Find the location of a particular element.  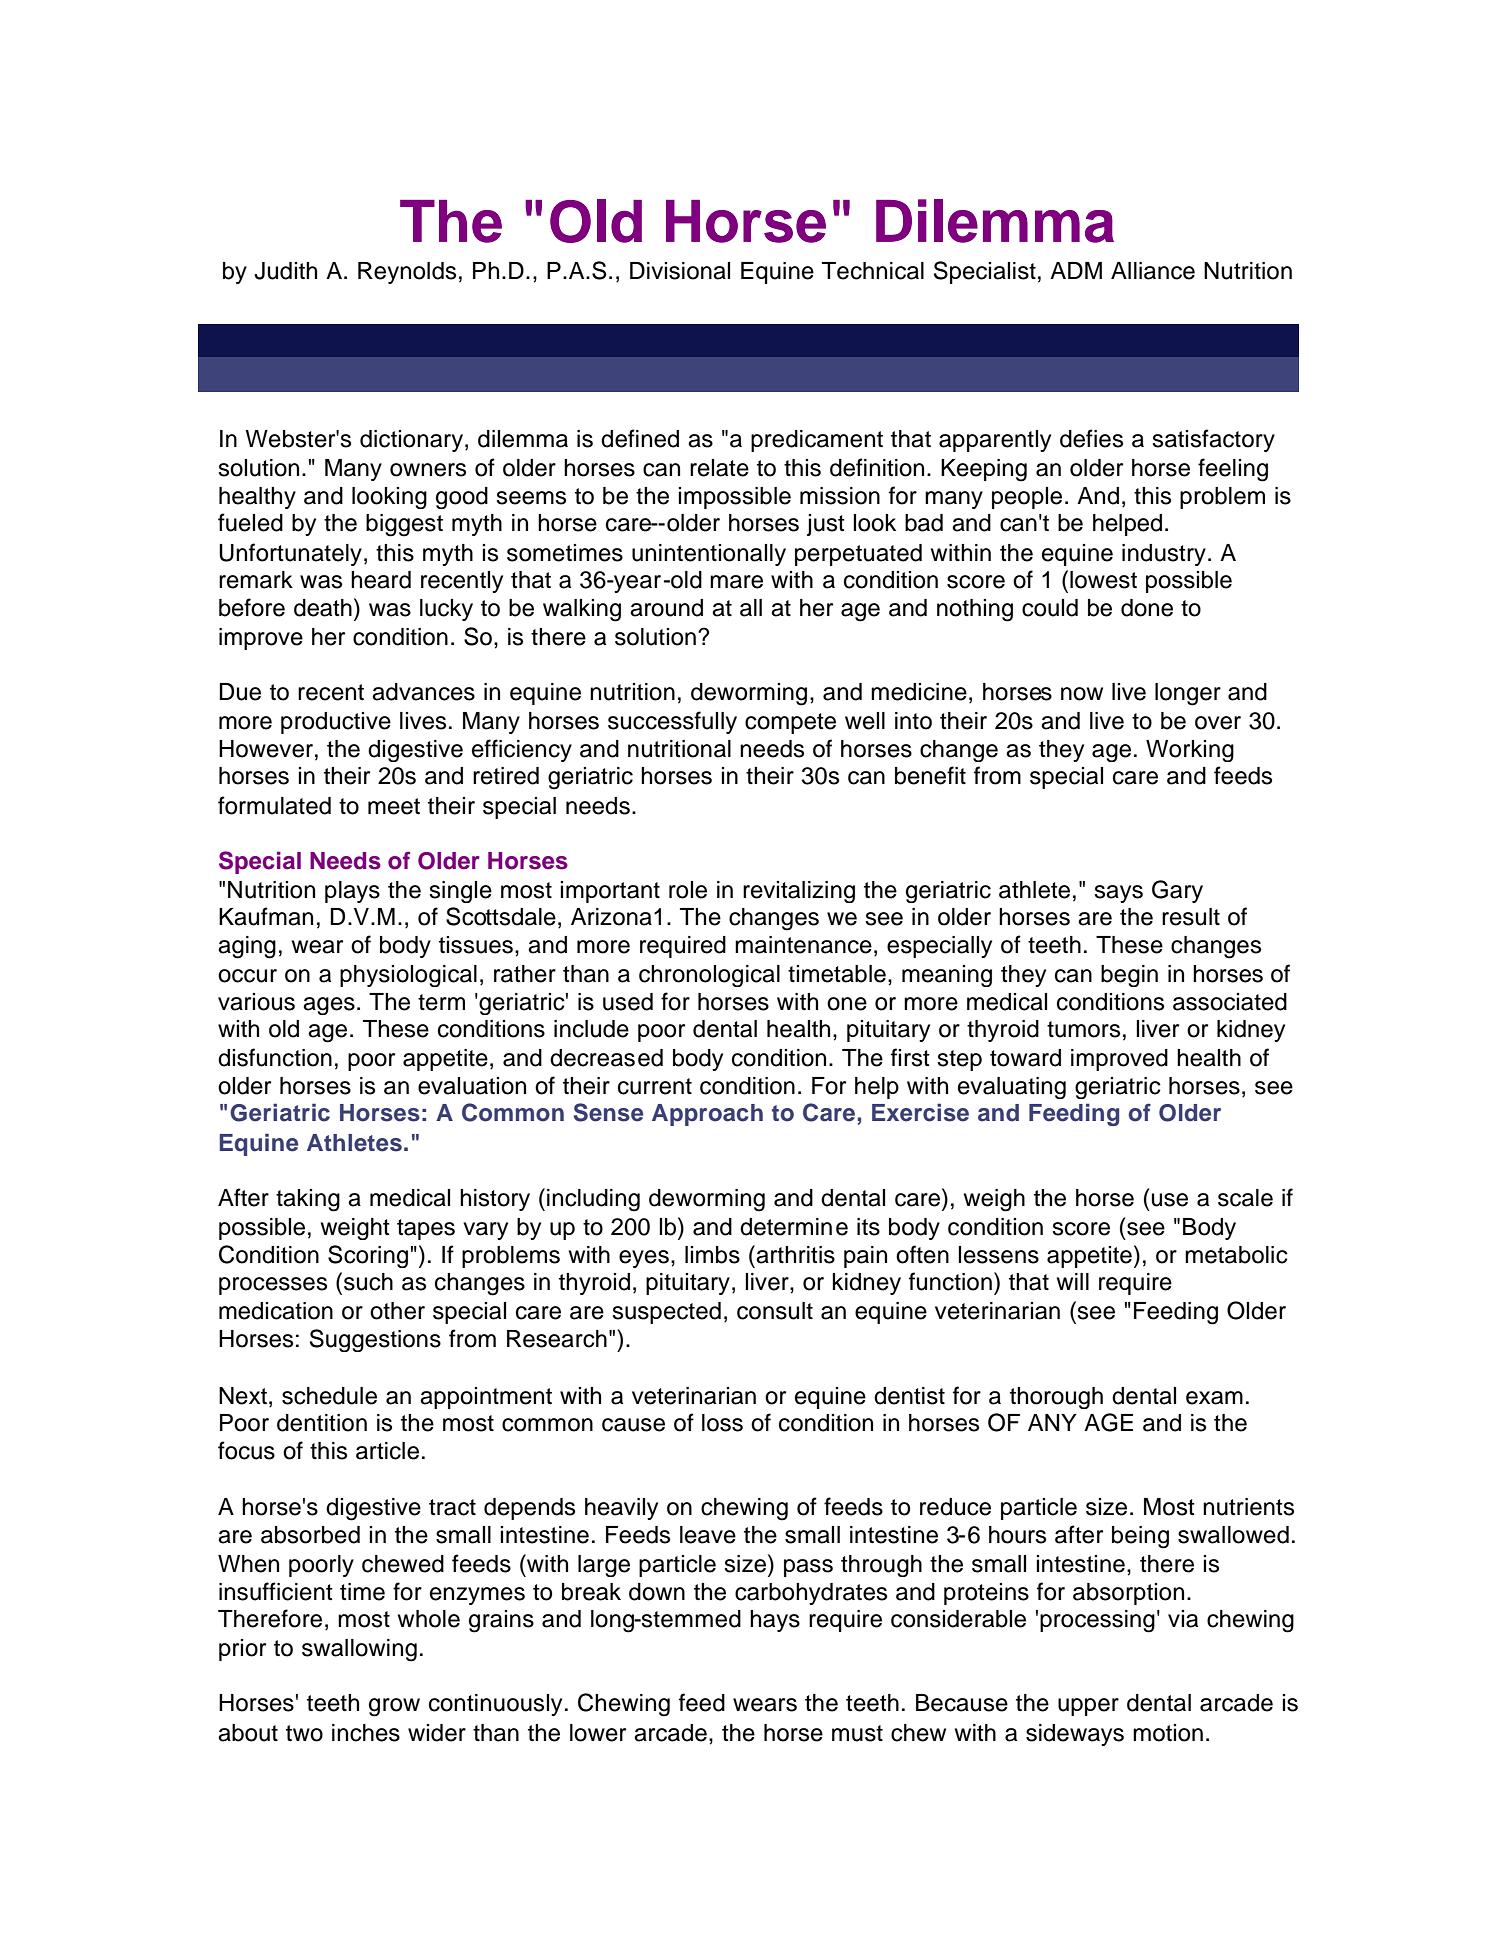

says is located at coordinates (1118, 894).
